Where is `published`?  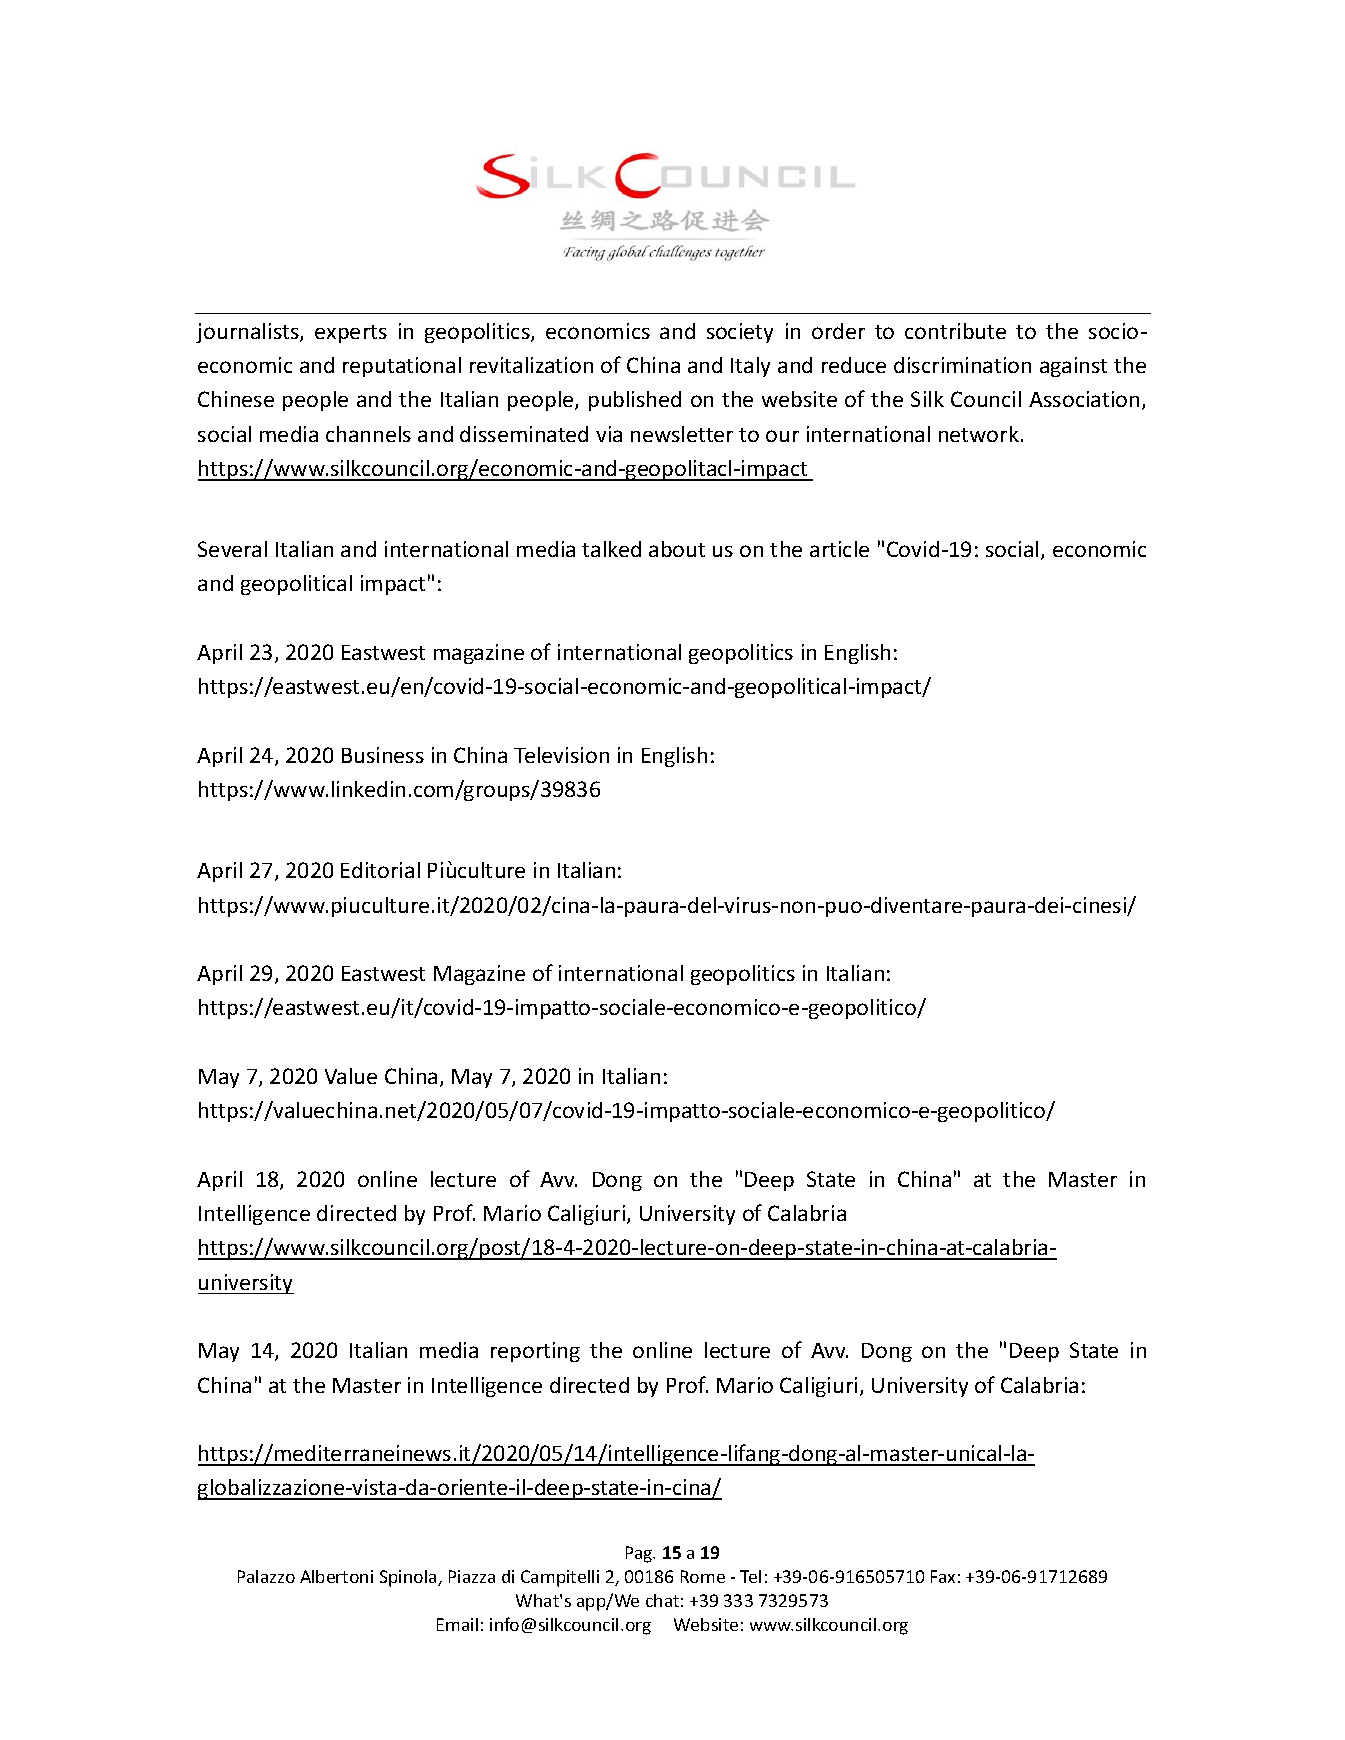 published is located at coordinates (635, 401).
